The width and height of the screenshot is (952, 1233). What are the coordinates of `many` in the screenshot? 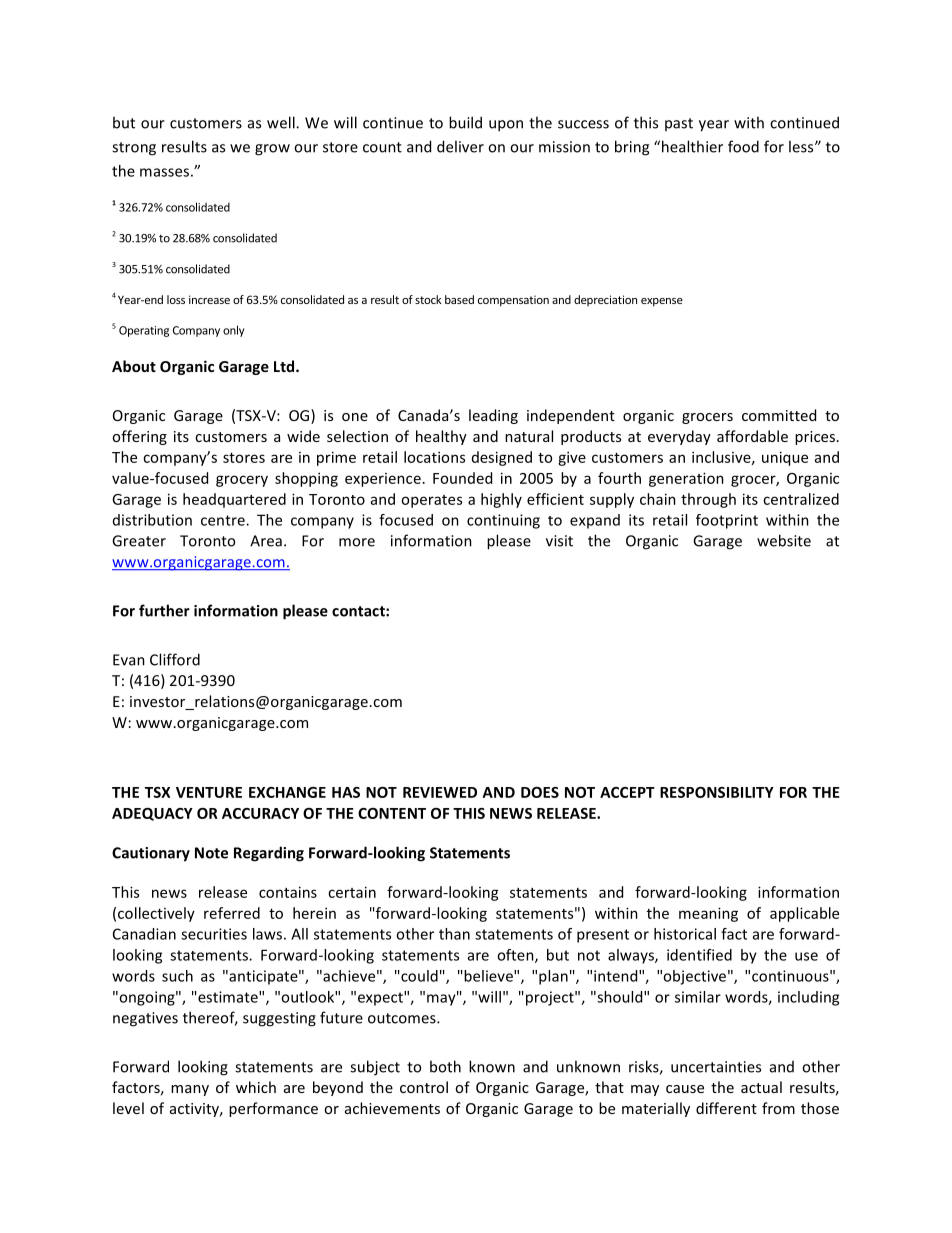 It's located at (190, 1090).
